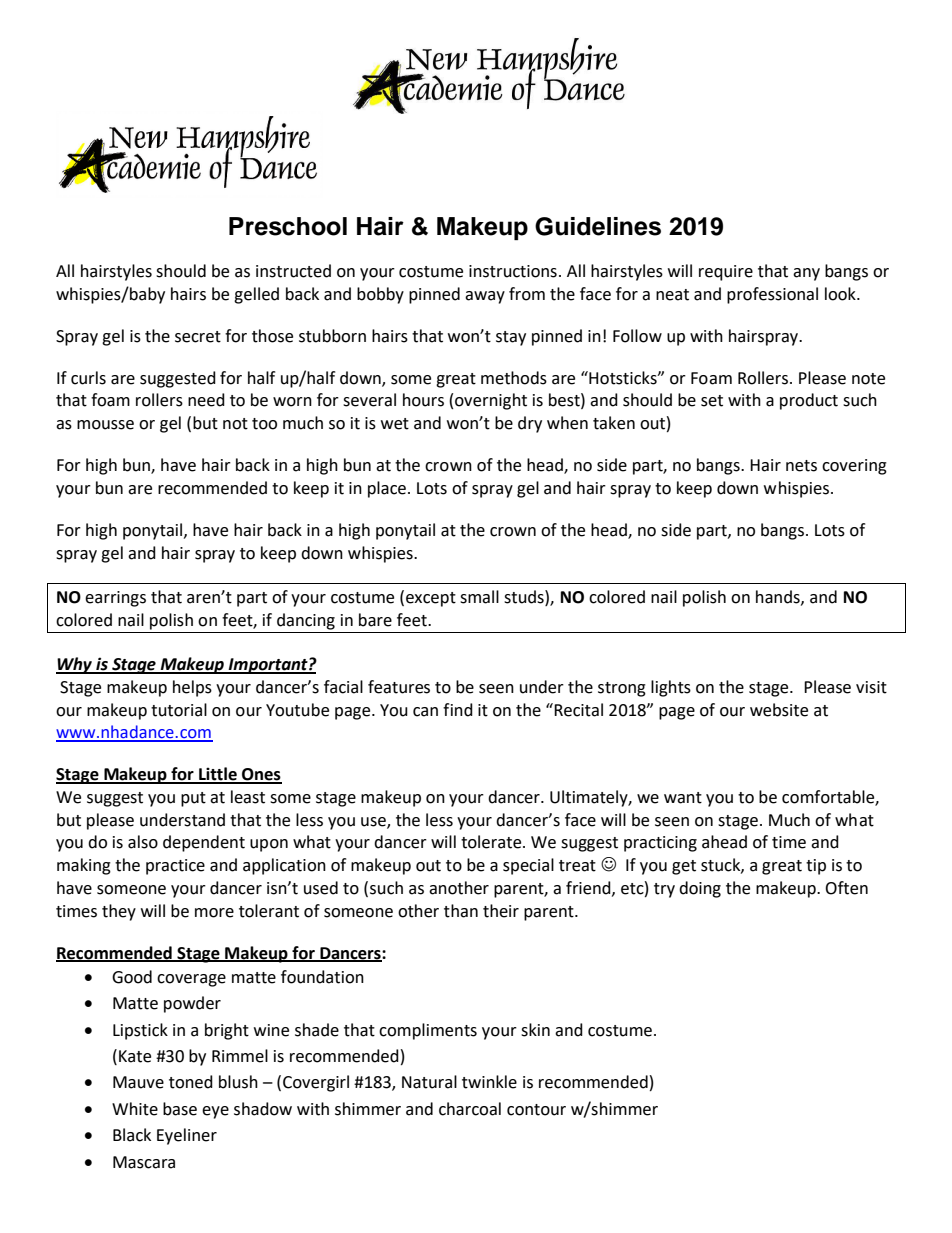 The height and width of the screenshot is (1233, 952). Describe the element at coordinates (806, 274) in the screenshot. I see `any` at that location.
